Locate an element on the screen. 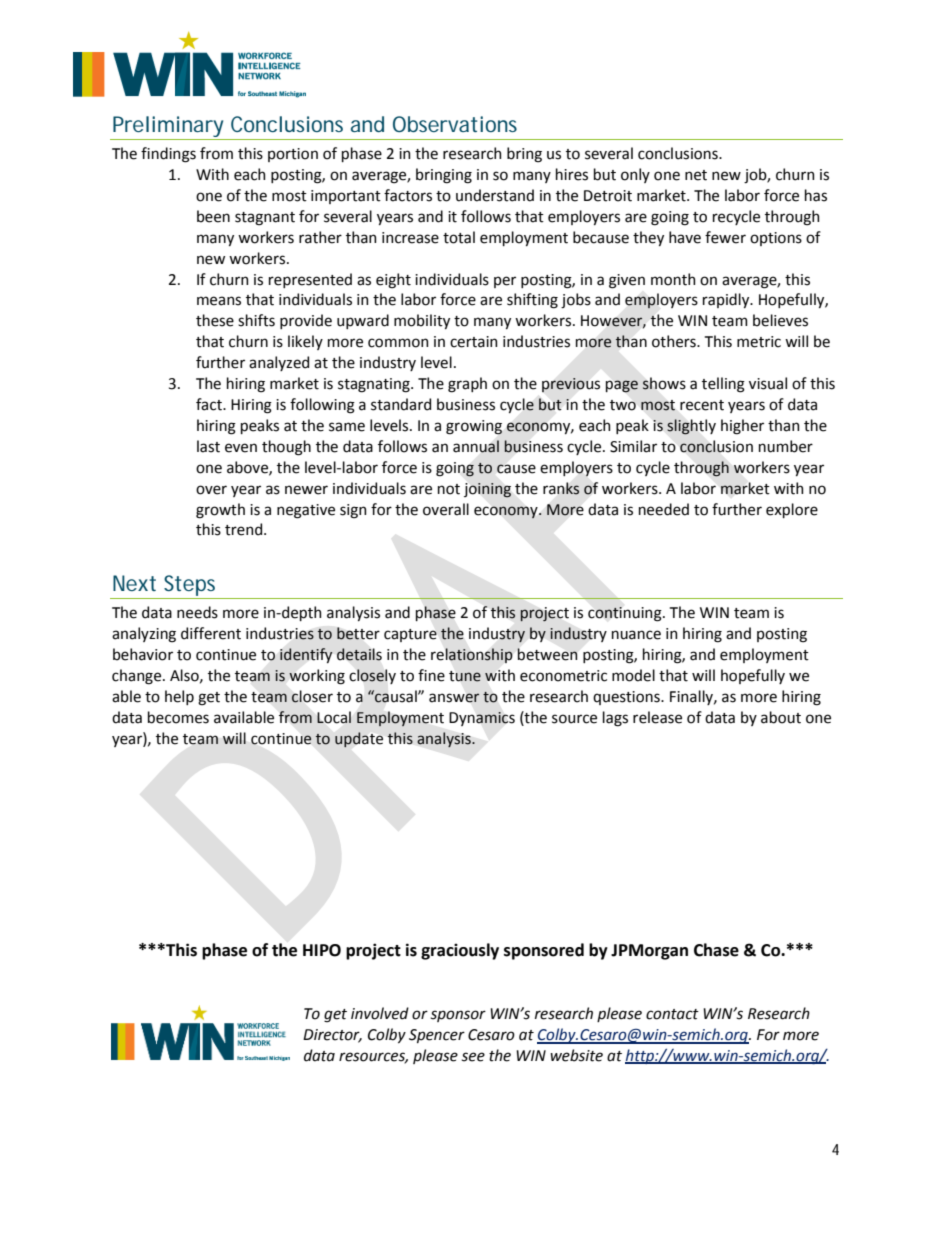 This screenshot has height=1233, width=952. slightly is located at coordinates (691, 427).
